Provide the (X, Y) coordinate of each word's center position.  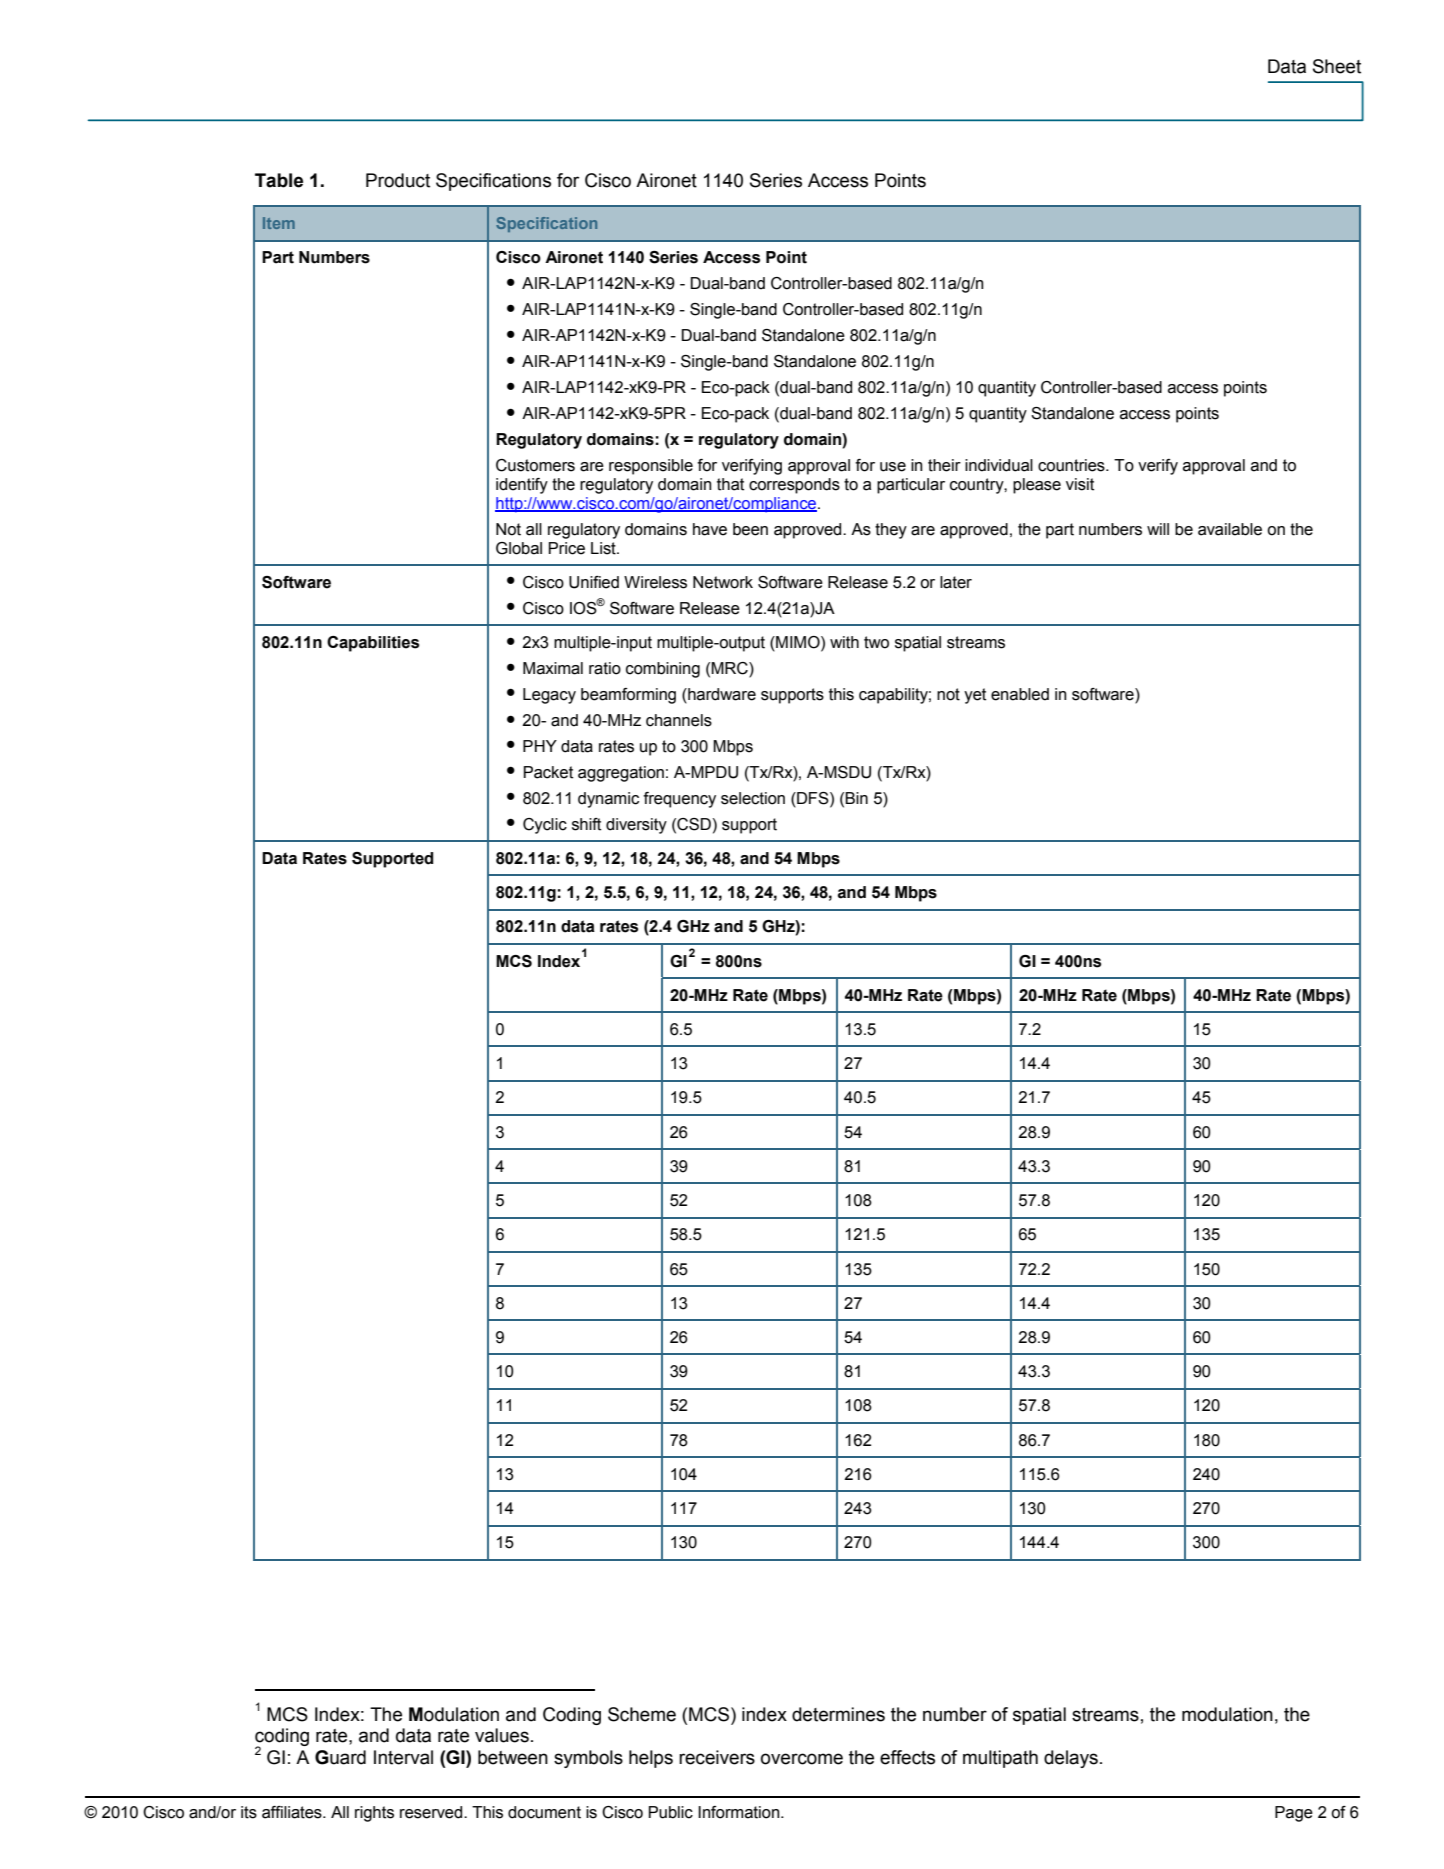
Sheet (1337, 66)
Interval (403, 1757)
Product (398, 180)
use (893, 467)
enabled (1020, 694)
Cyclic (545, 826)
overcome (802, 1759)
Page (1294, 1814)
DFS (813, 798)
